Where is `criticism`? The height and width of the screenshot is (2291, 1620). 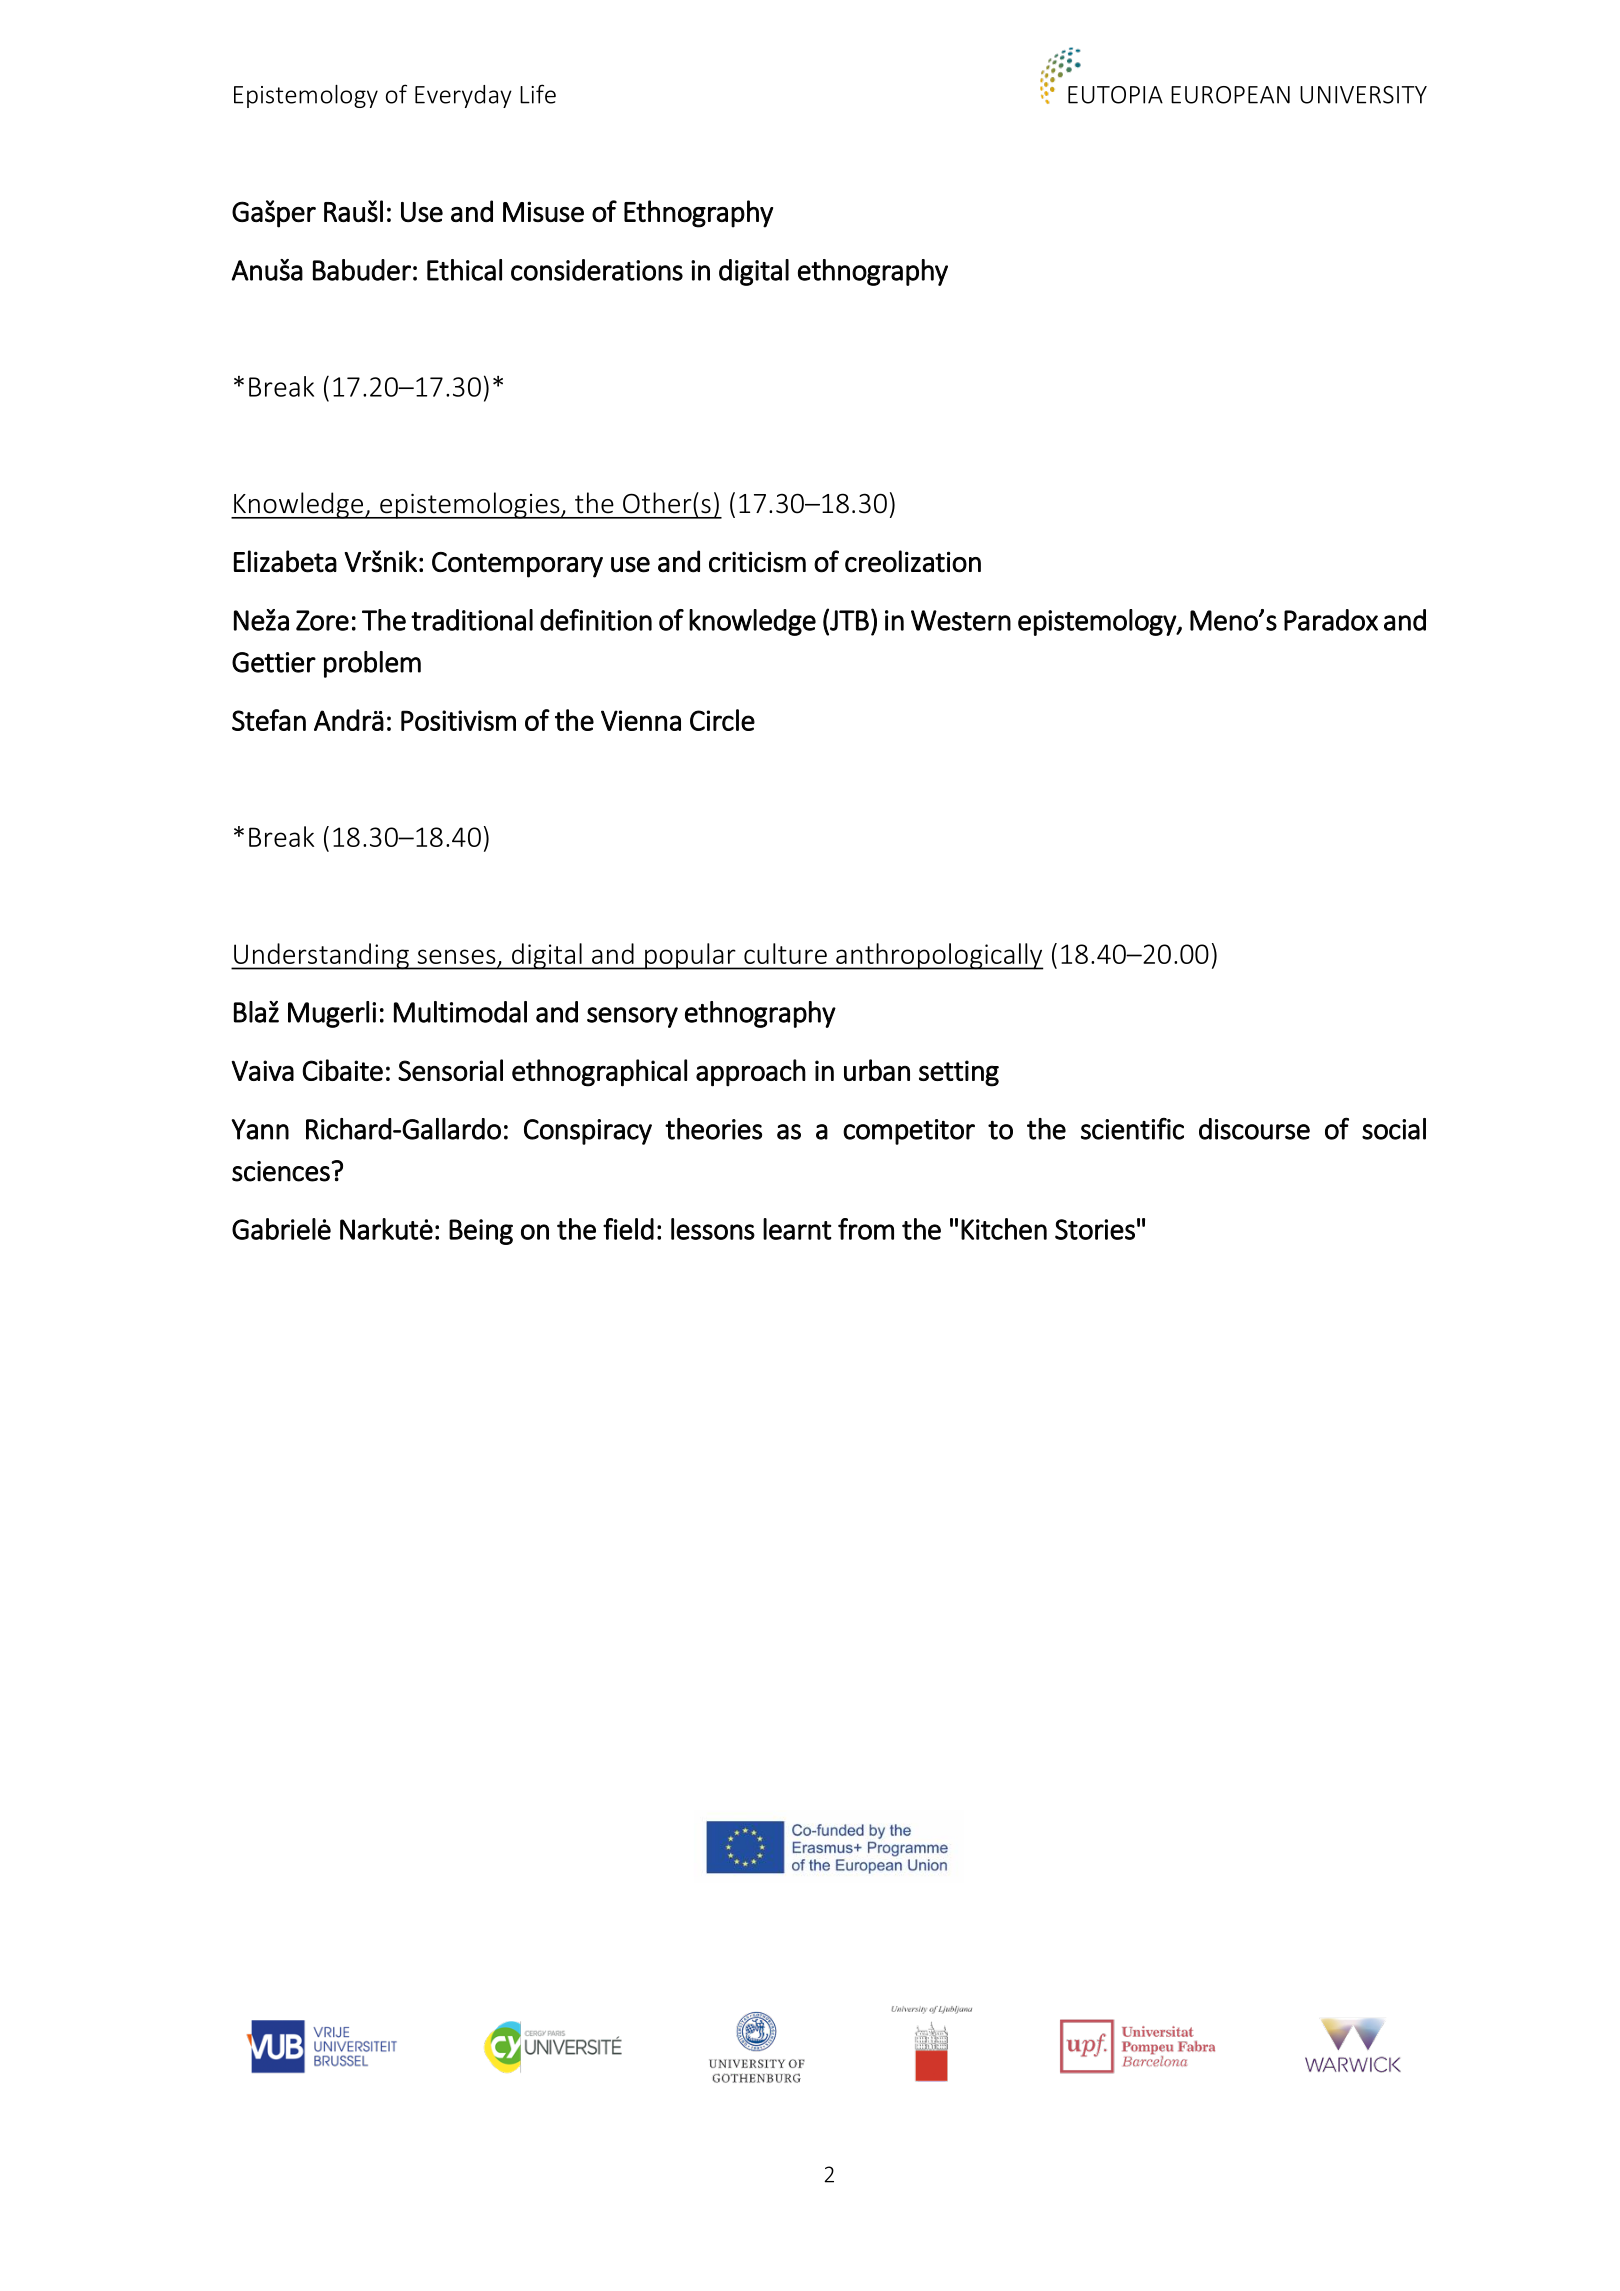
criticism is located at coordinates (757, 562).
